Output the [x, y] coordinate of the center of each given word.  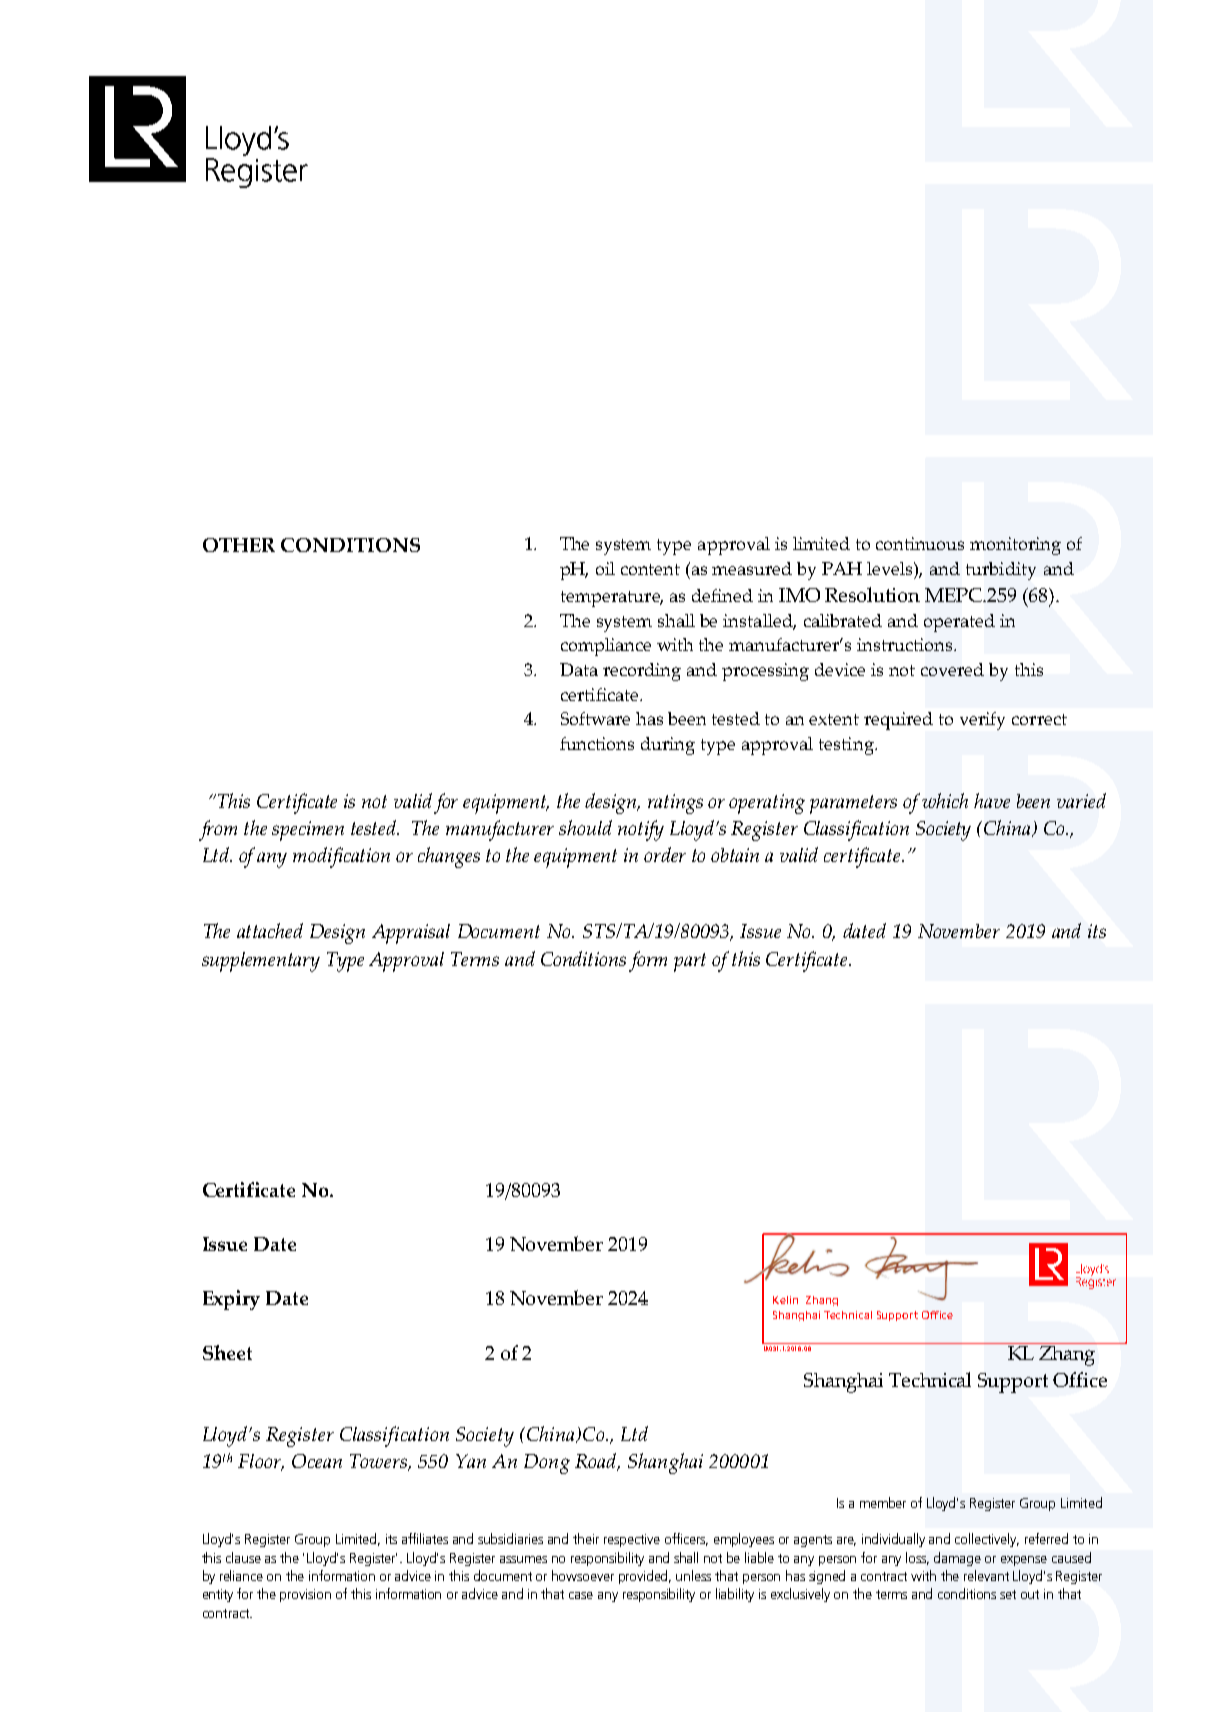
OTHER [239, 545]
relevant [986, 1575]
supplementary [261, 962]
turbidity [1001, 571]
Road [597, 1462]
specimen [308, 831]
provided [645, 1577]
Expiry [231, 1300]
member [883, 1502]
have [992, 800]
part [690, 962]
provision [305, 1595]
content [650, 569]
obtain [735, 855]
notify [641, 830]
